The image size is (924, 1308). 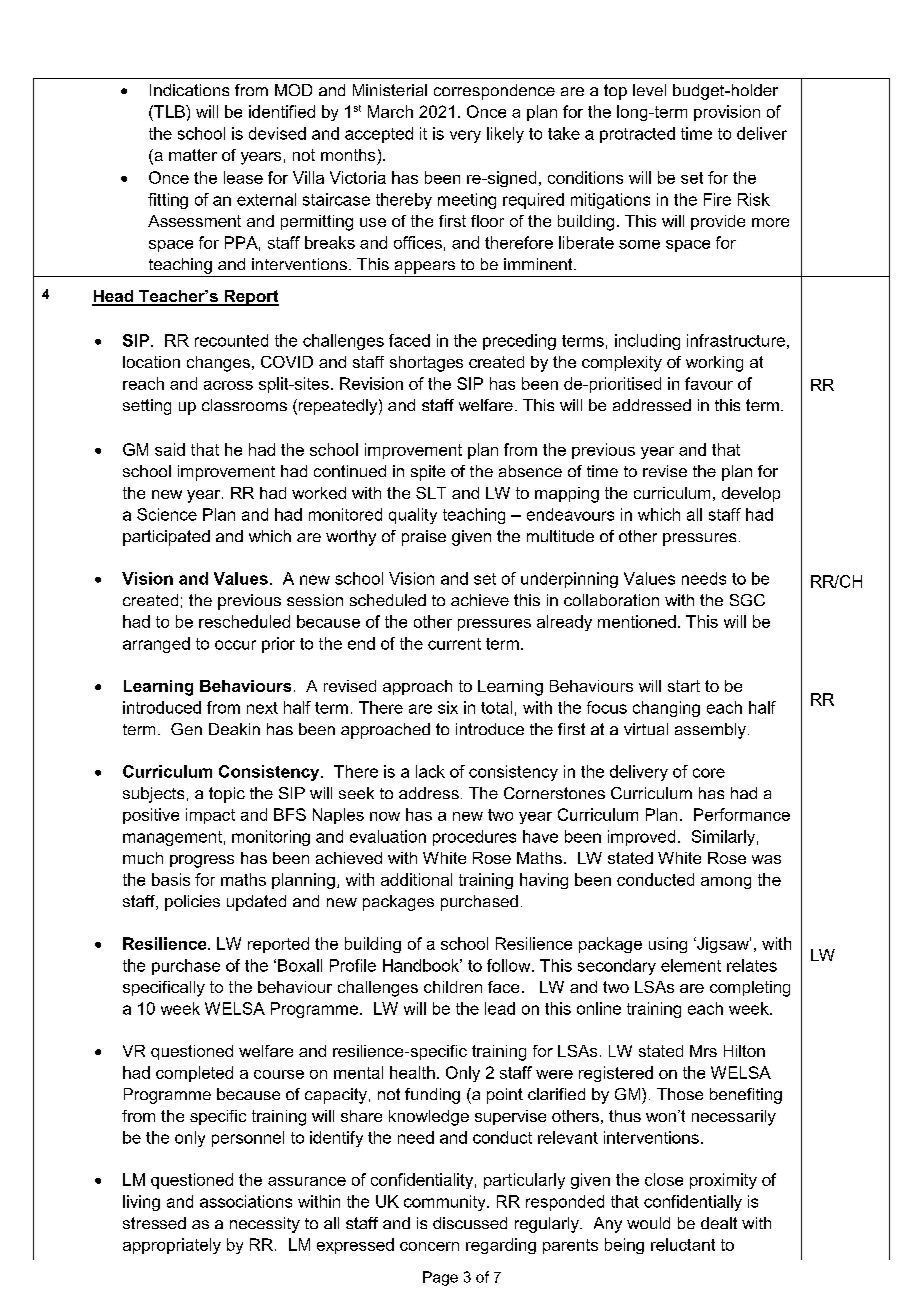 I want to click on Gen, so click(x=186, y=729).
